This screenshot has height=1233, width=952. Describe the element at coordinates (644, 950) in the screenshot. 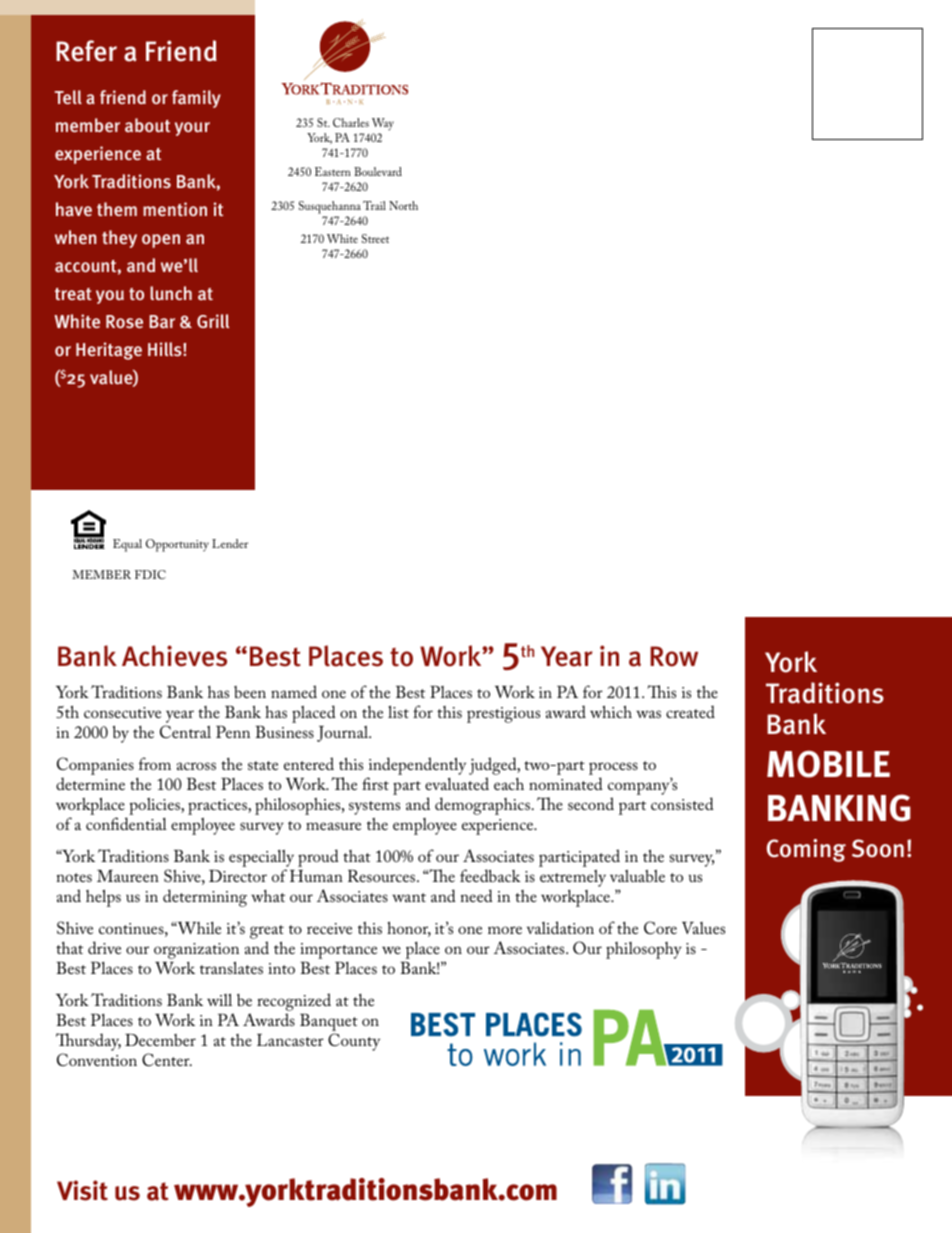

I see `philosophy` at that location.
